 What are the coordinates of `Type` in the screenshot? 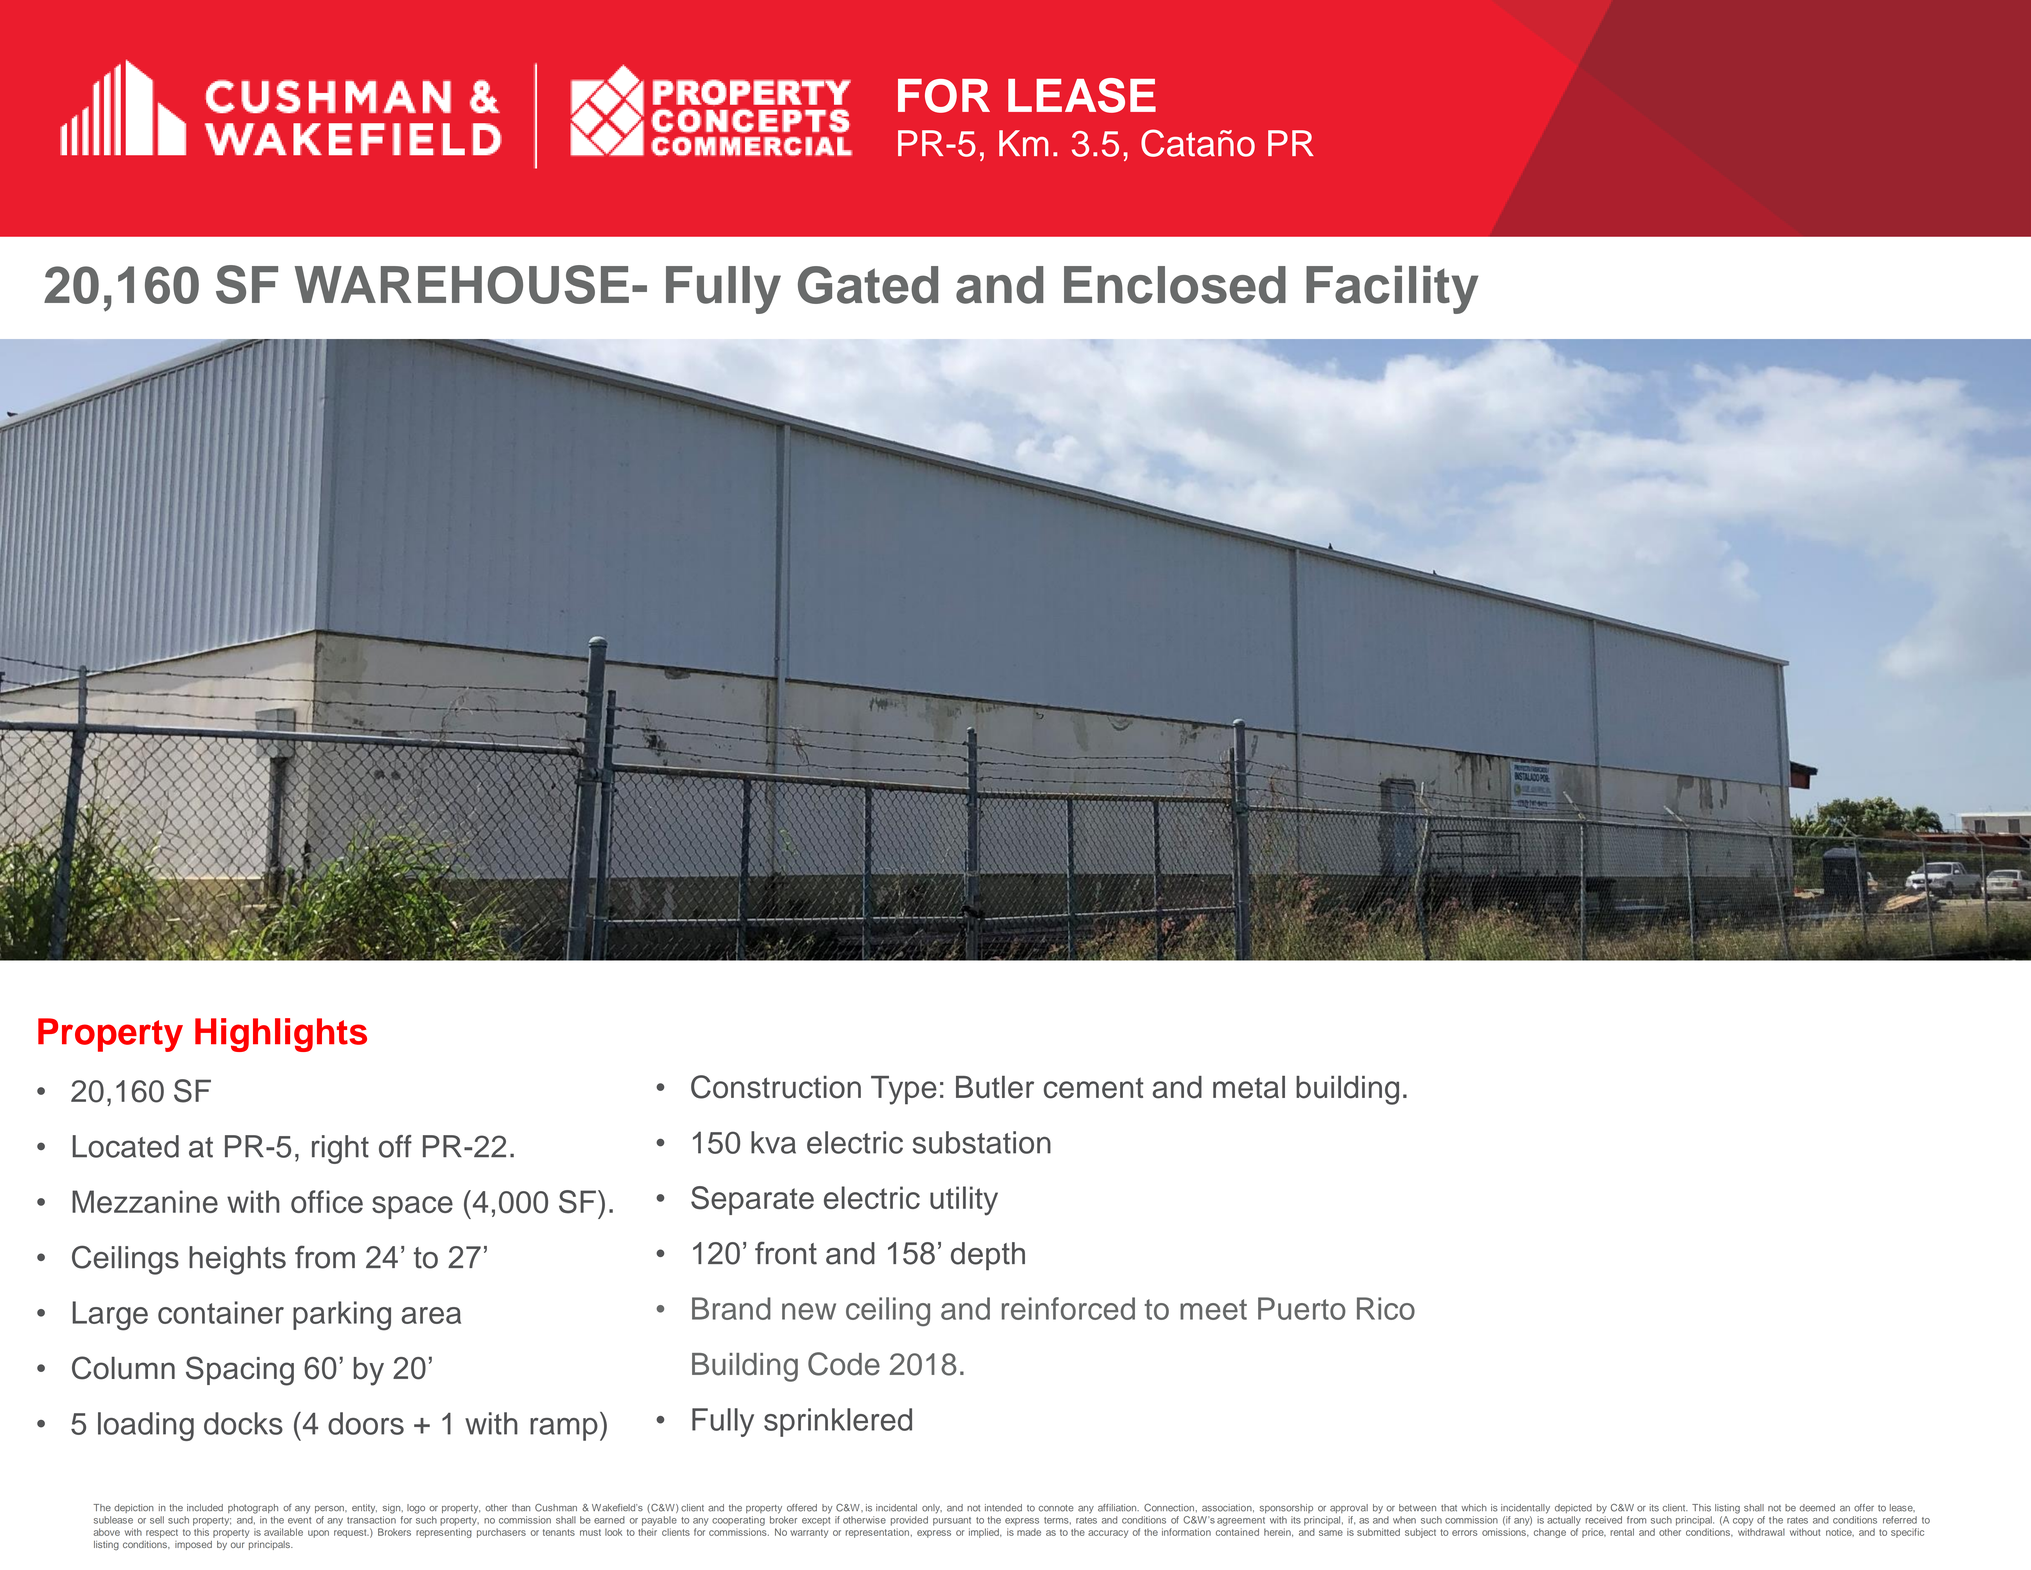 It's located at (904, 1090).
